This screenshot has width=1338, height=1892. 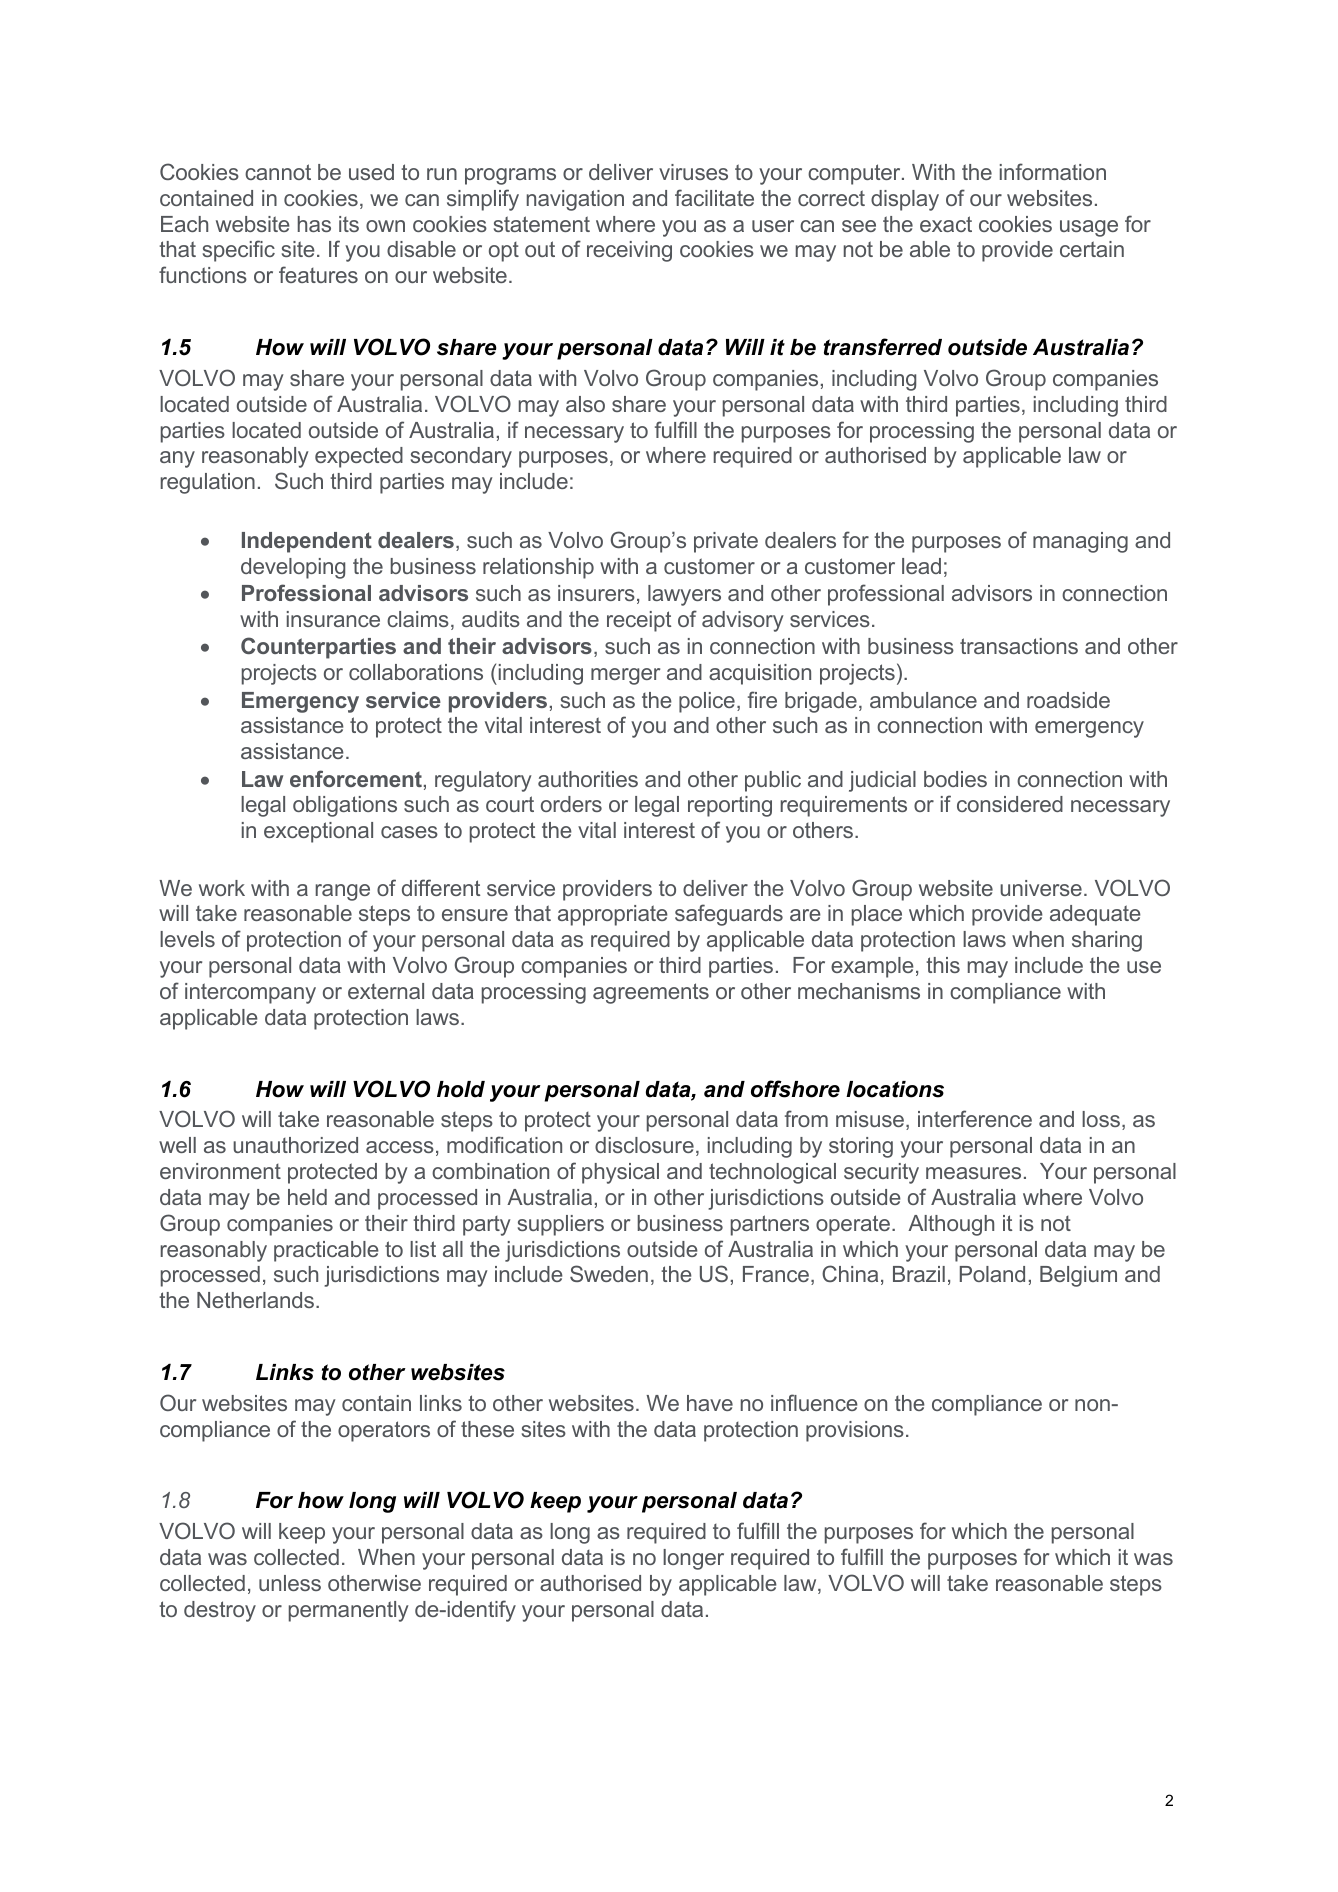 What do you see at coordinates (307, 1197) in the screenshot?
I see `held` at bounding box center [307, 1197].
